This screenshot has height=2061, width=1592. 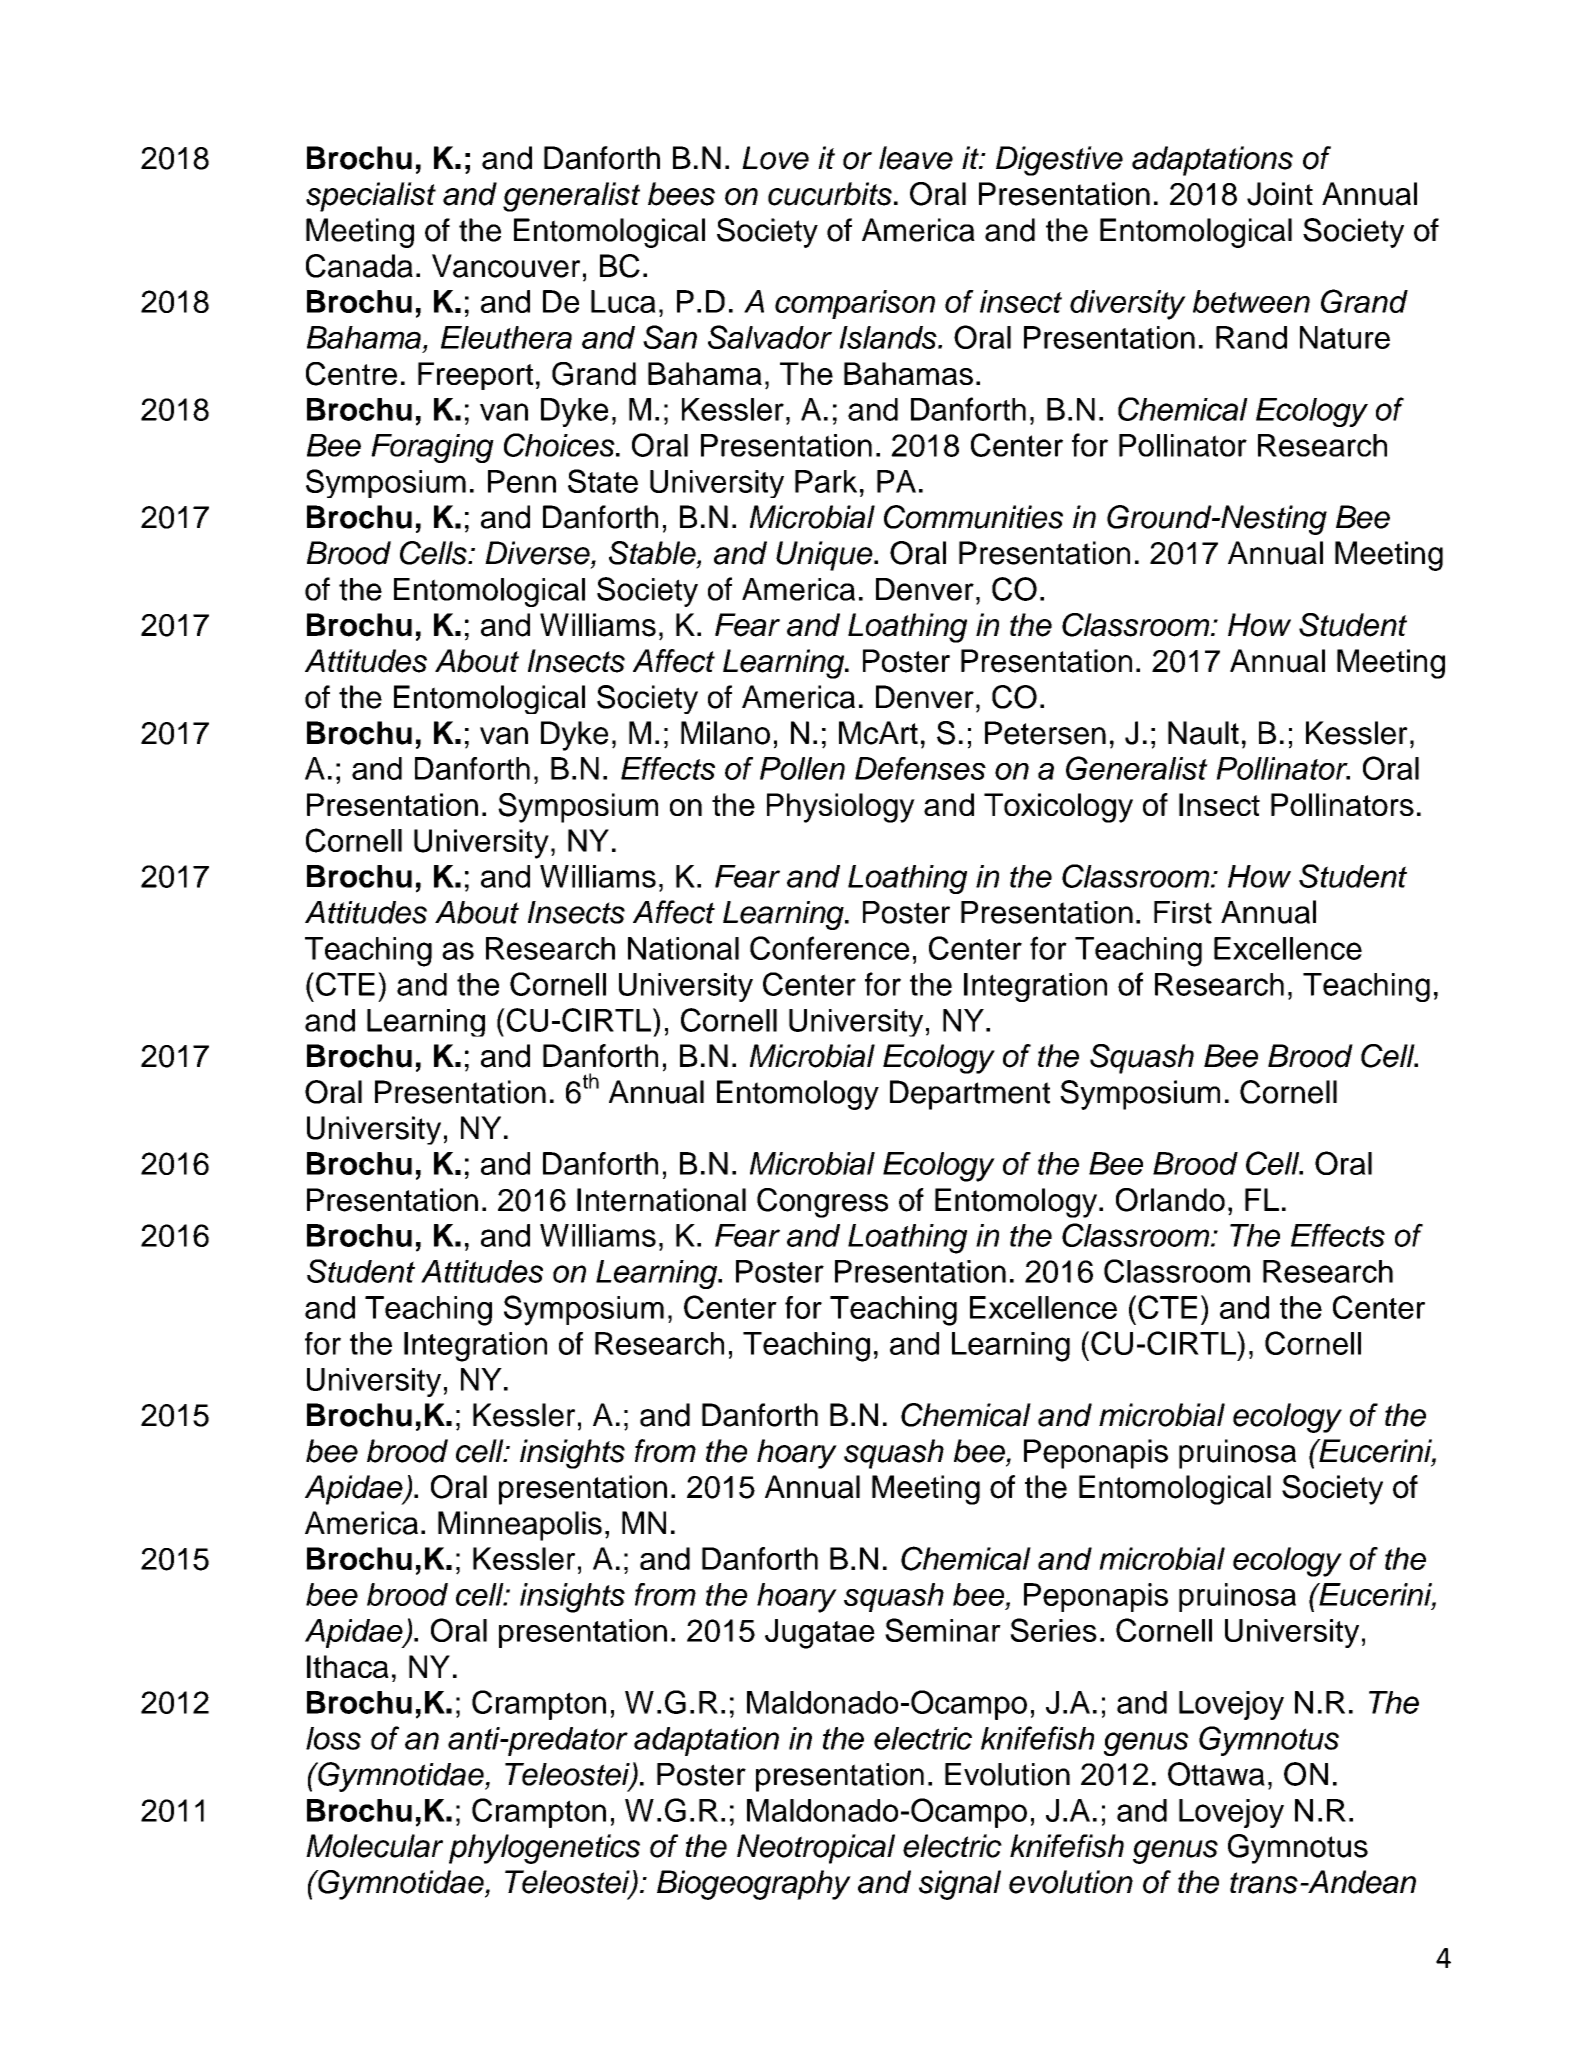 What do you see at coordinates (830, 194) in the screenshot?
I see `cucurbits` at bounding box center [830, 194].
